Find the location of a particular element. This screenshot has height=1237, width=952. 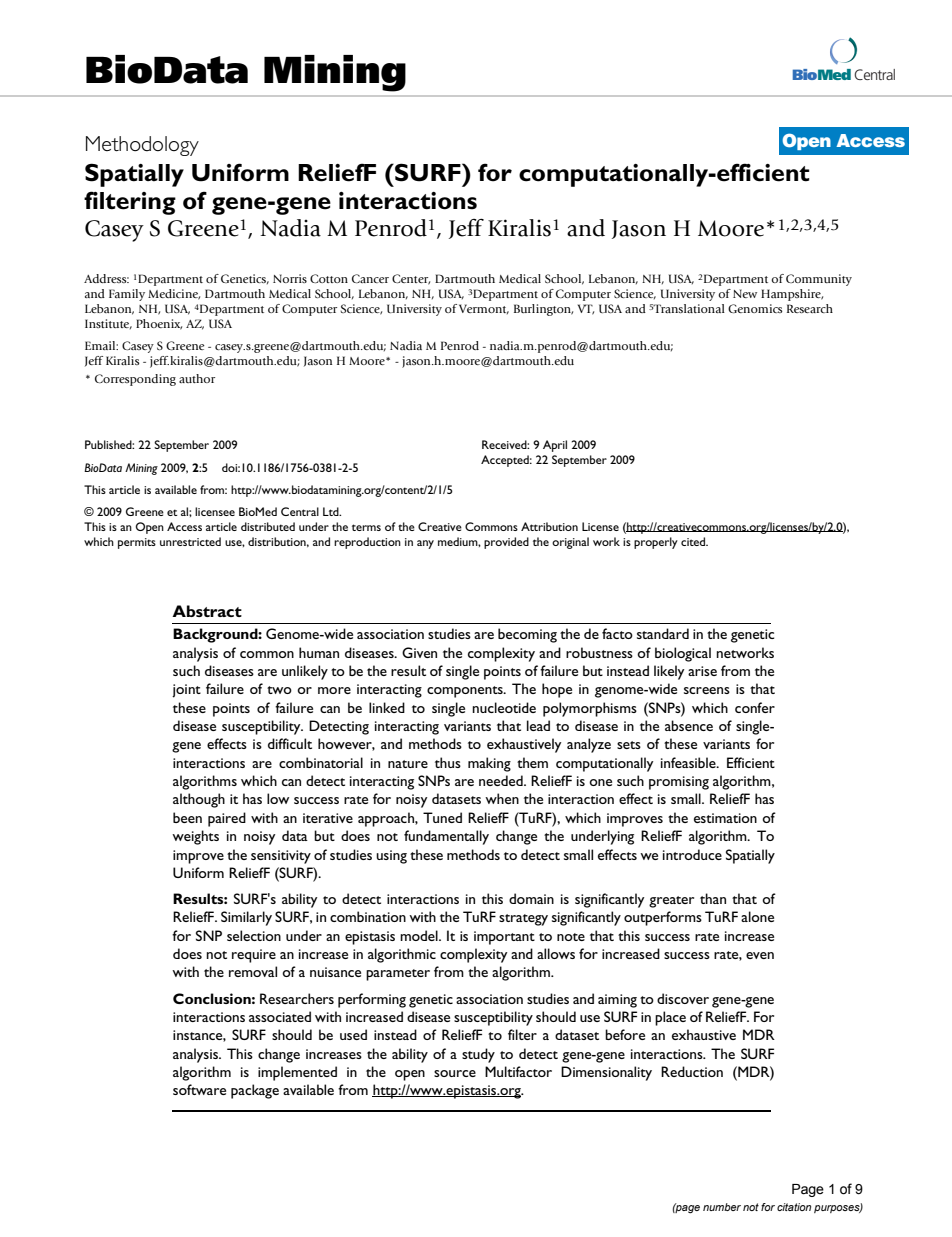

Methodology is located at coordinates (142, 146).
